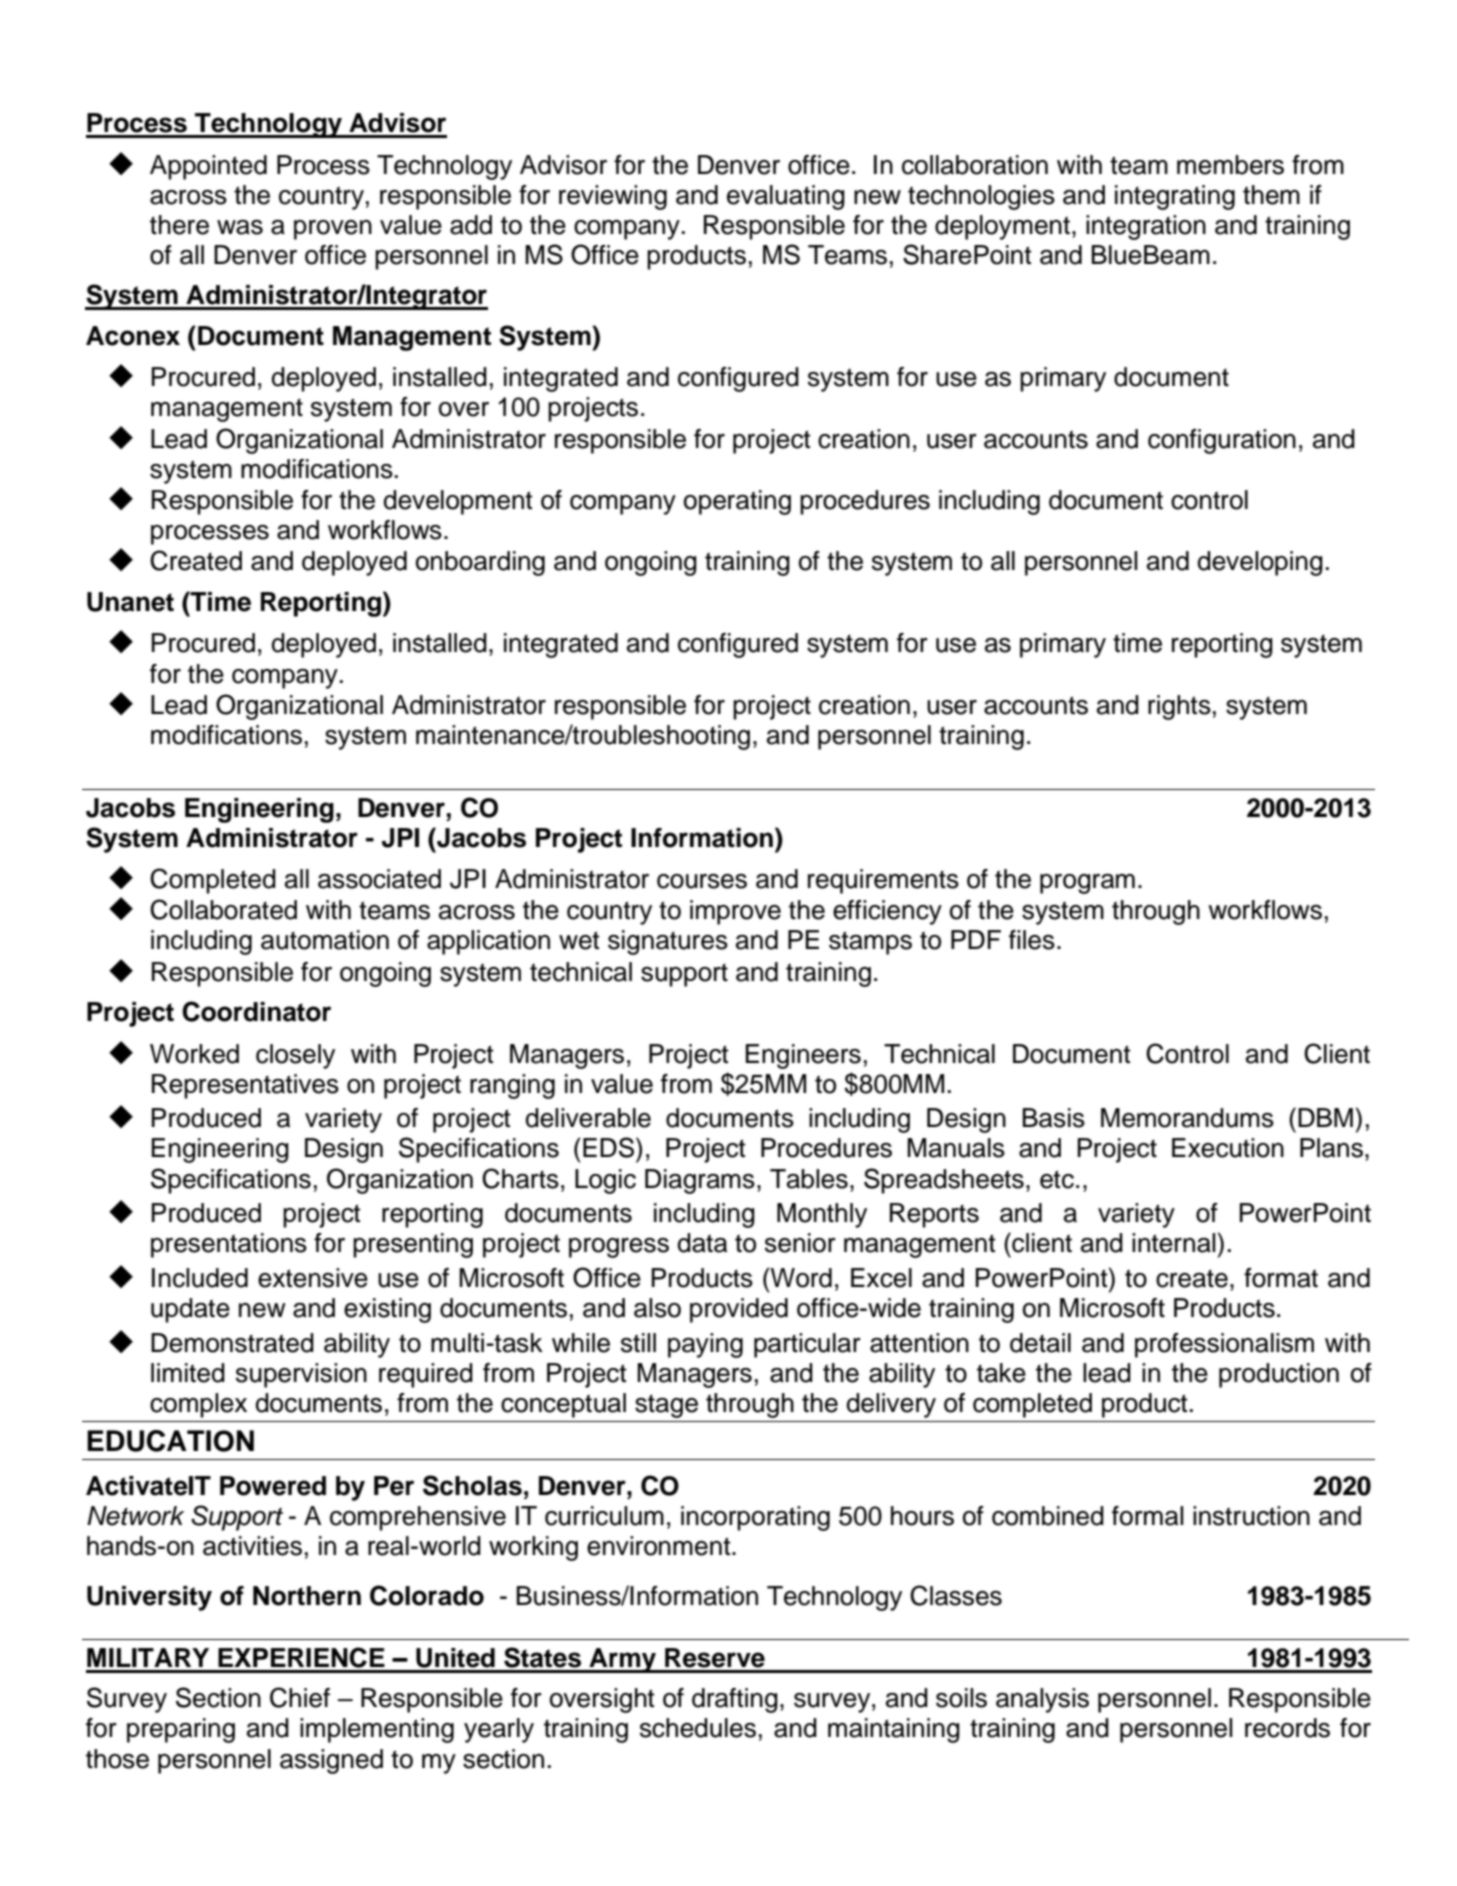 This page has height=1886, width=1457. Describe the element at coordinates (668, 942) in the page. I see `signatures` at that location.
